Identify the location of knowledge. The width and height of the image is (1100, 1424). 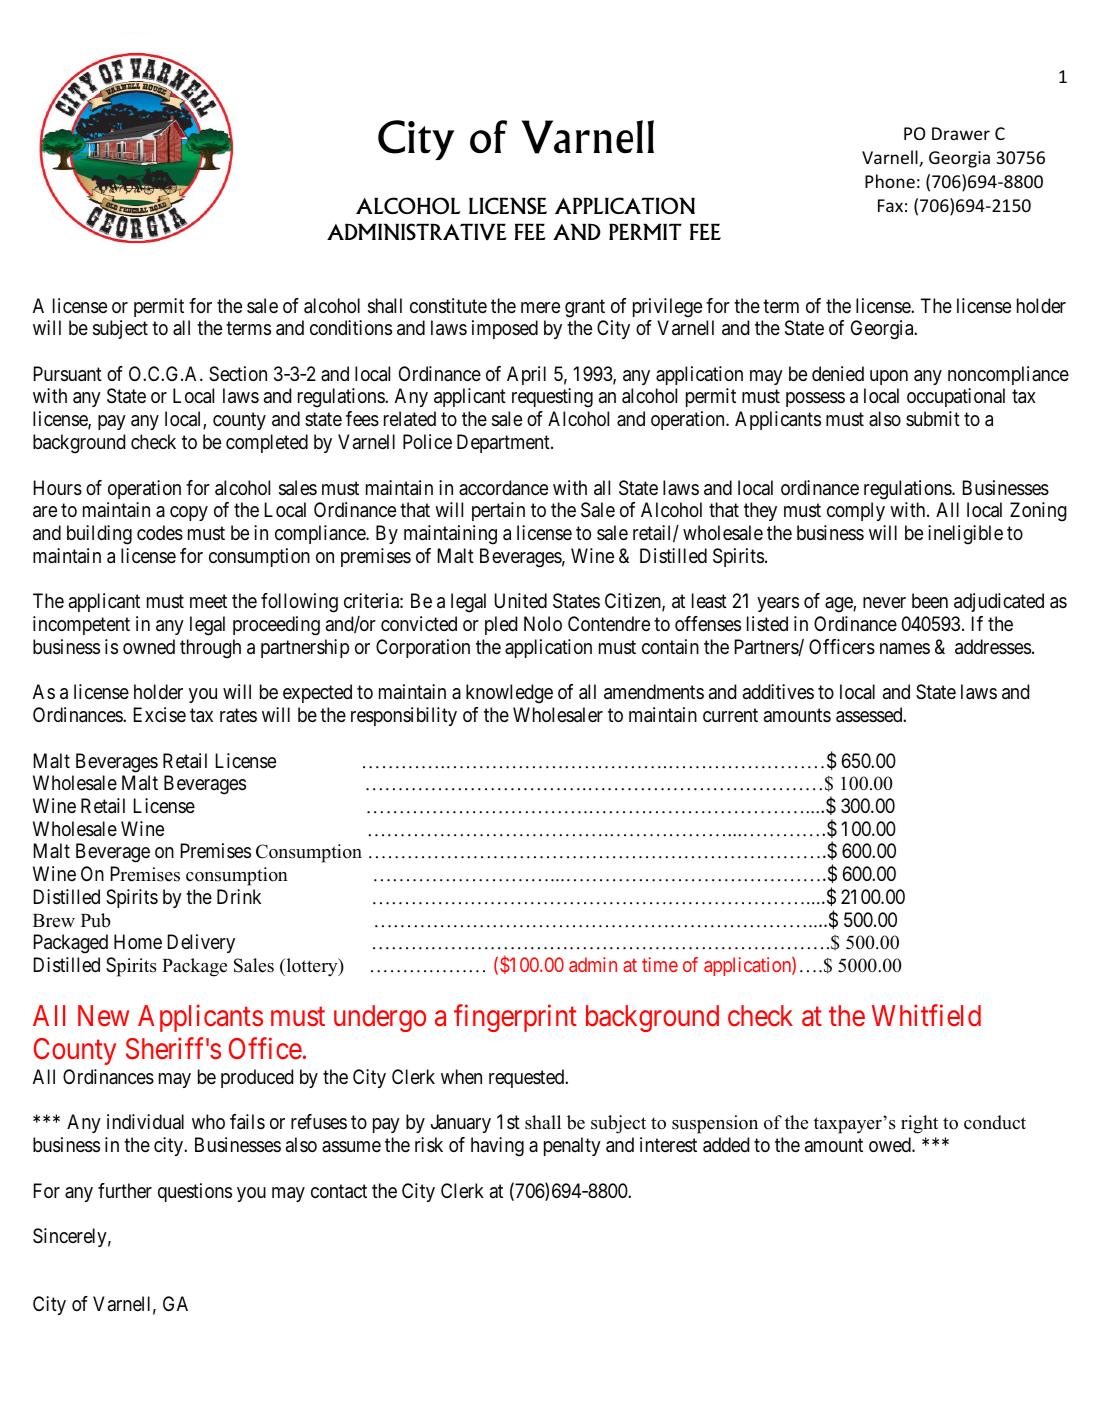
(509, 694).
